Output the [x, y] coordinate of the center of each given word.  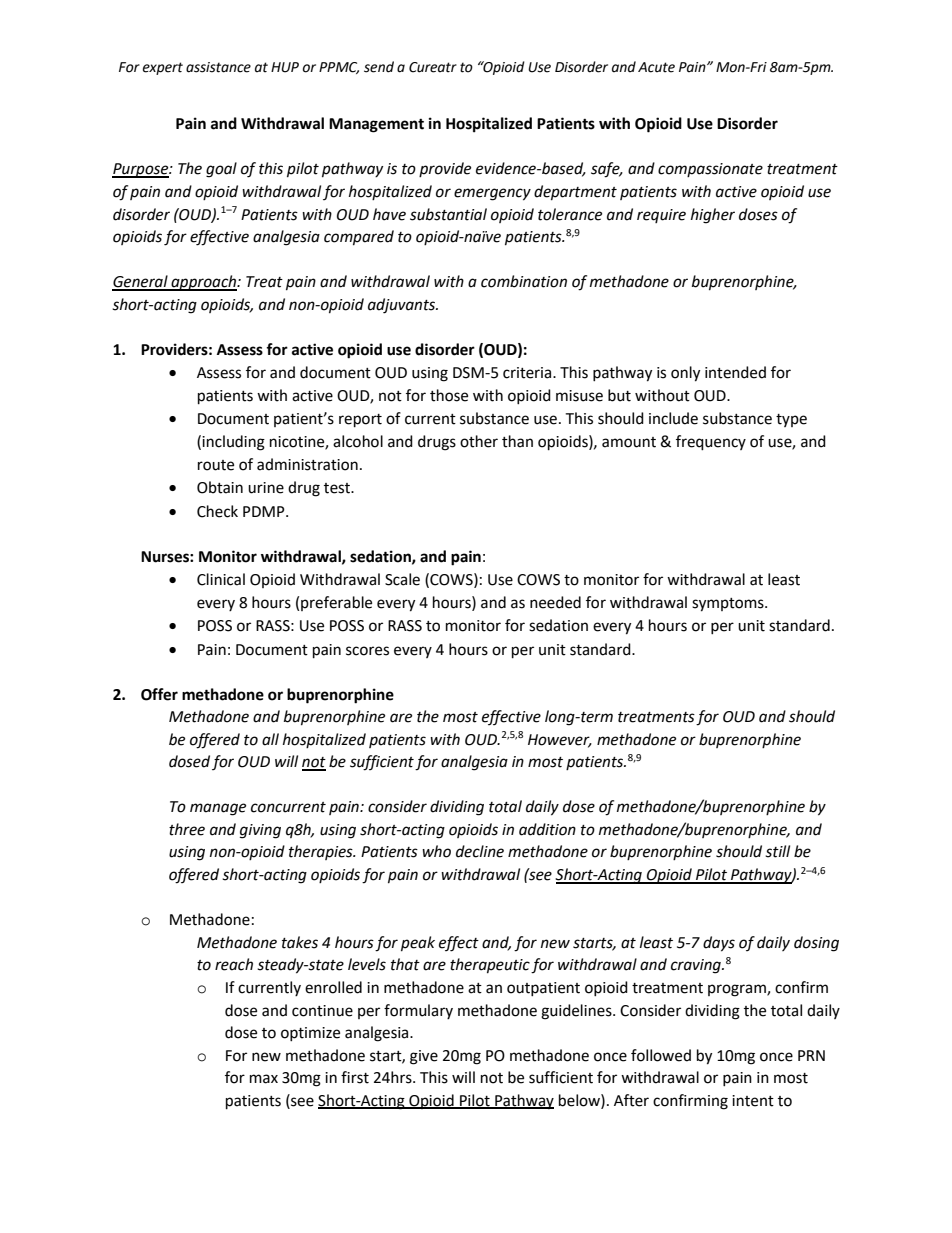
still [777, 851]
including [233, 443]
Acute [656, 67]
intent [753, 1101]
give [424, 1057]
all [270, 739]
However [560, 740]
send [379, 67]
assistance [218, 67]
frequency [711, 443]
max [264, 1079]
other [479, 441]
